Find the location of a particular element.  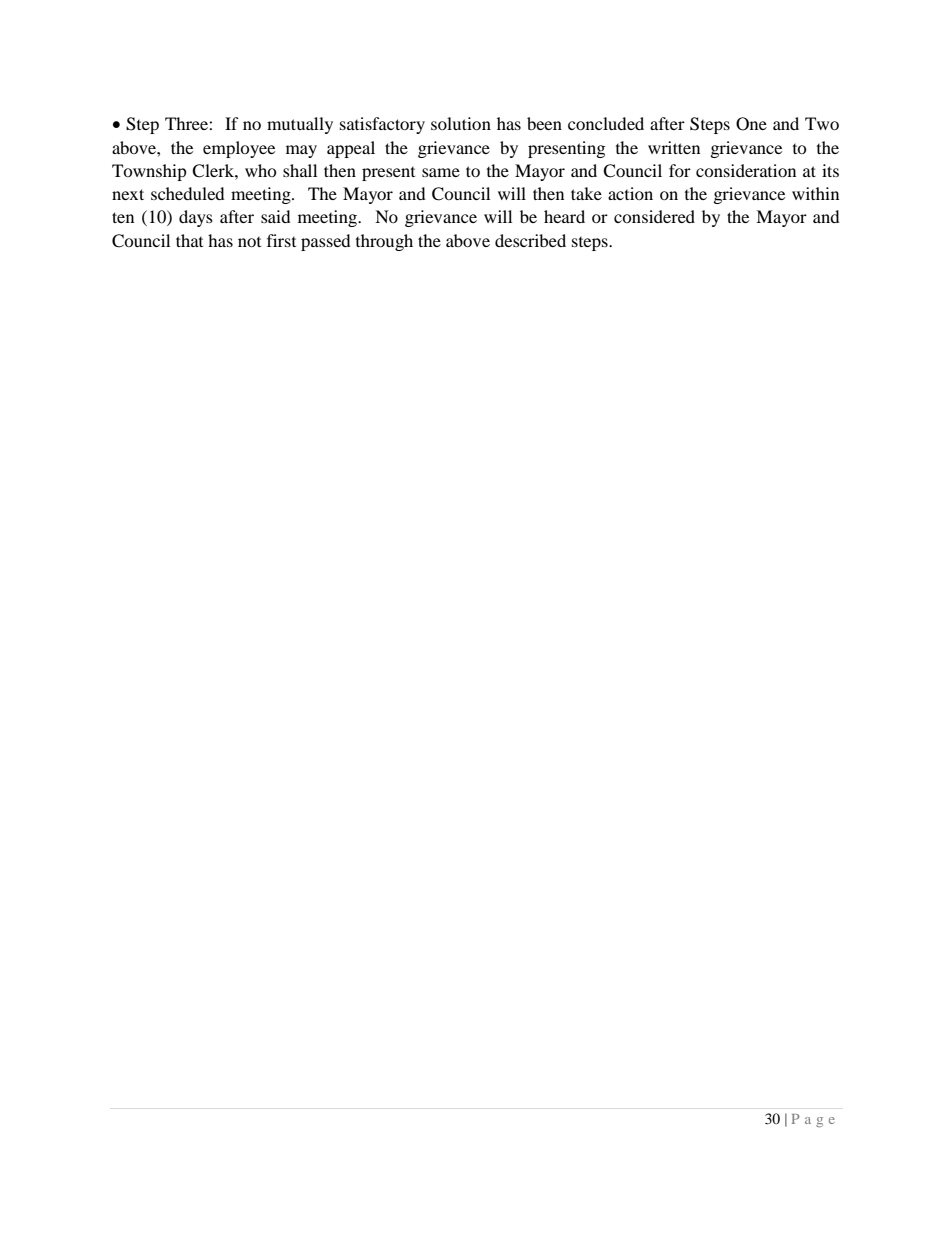

scheduled is located at coordinates (188, 193).
